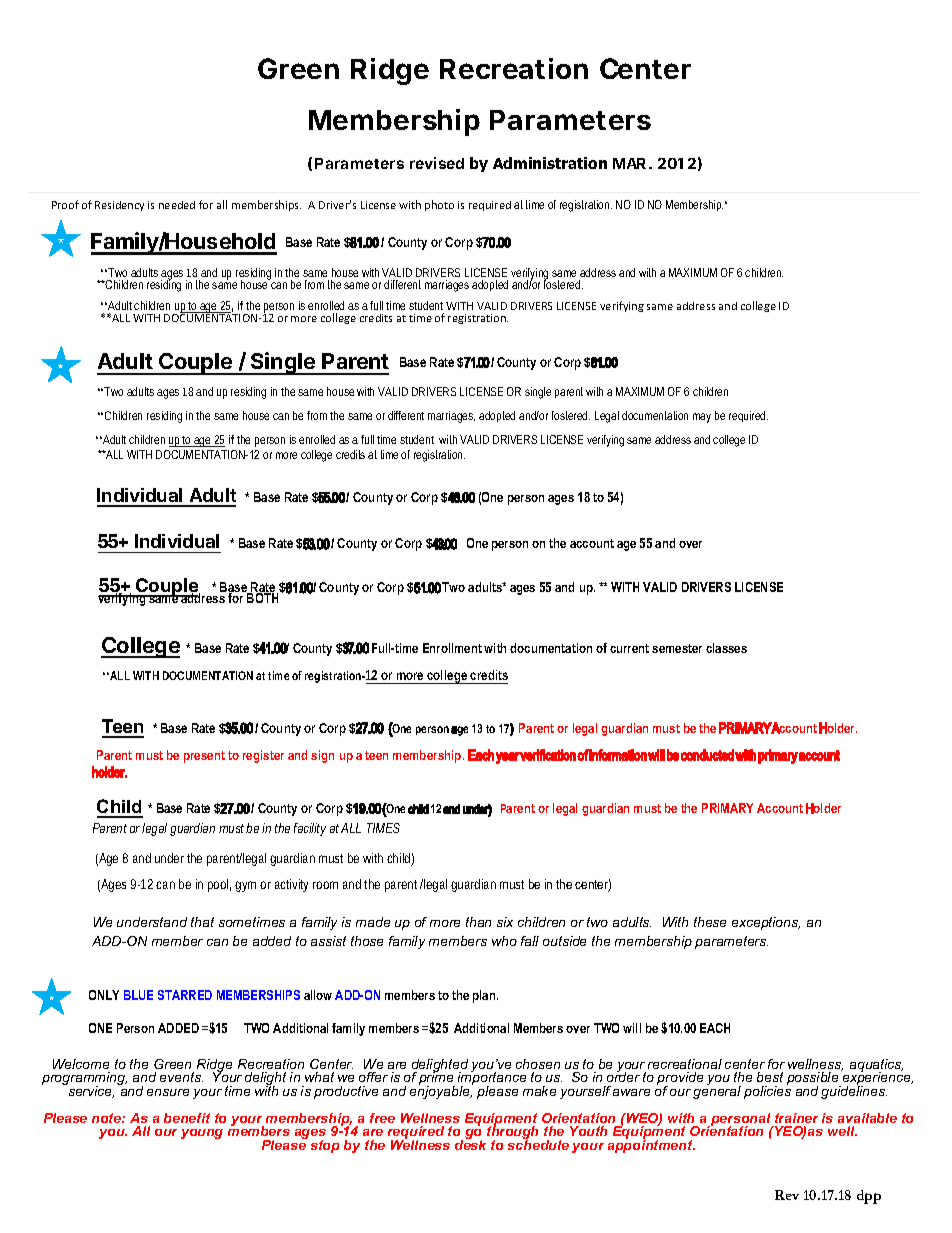 The image size is (952, 1233). I want to click on trainer, so click(796, 1118).
